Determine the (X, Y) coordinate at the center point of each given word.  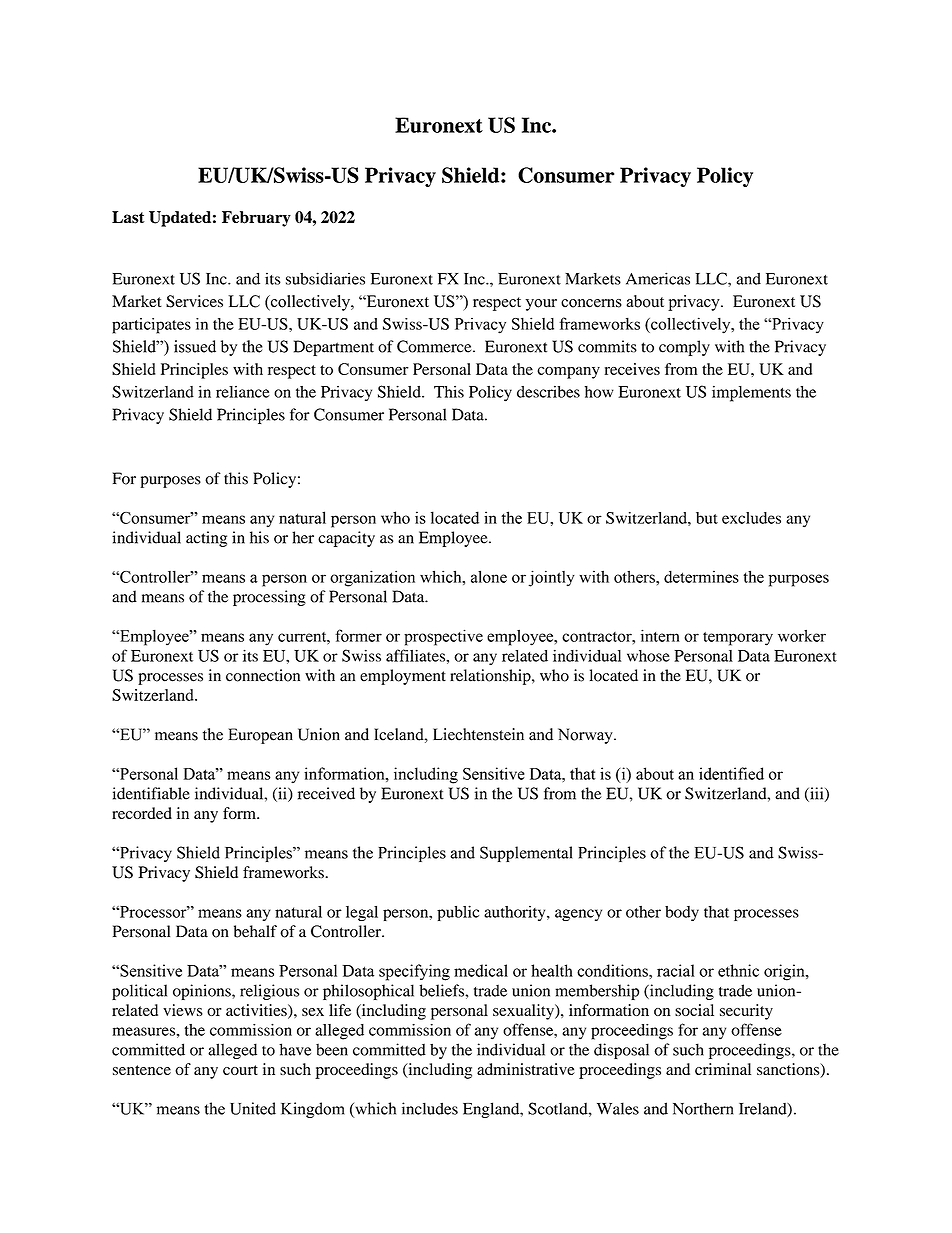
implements (751, 393)
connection (263, 675)
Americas (658, 278)
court (240, 1070)
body (682, 913)
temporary (738, 639)
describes (548, 391)
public (458, 913)
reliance (243, 392)
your (541, 305)
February (256, 219)
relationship (491, 677)
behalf (255, 931)
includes (430, 1108)
